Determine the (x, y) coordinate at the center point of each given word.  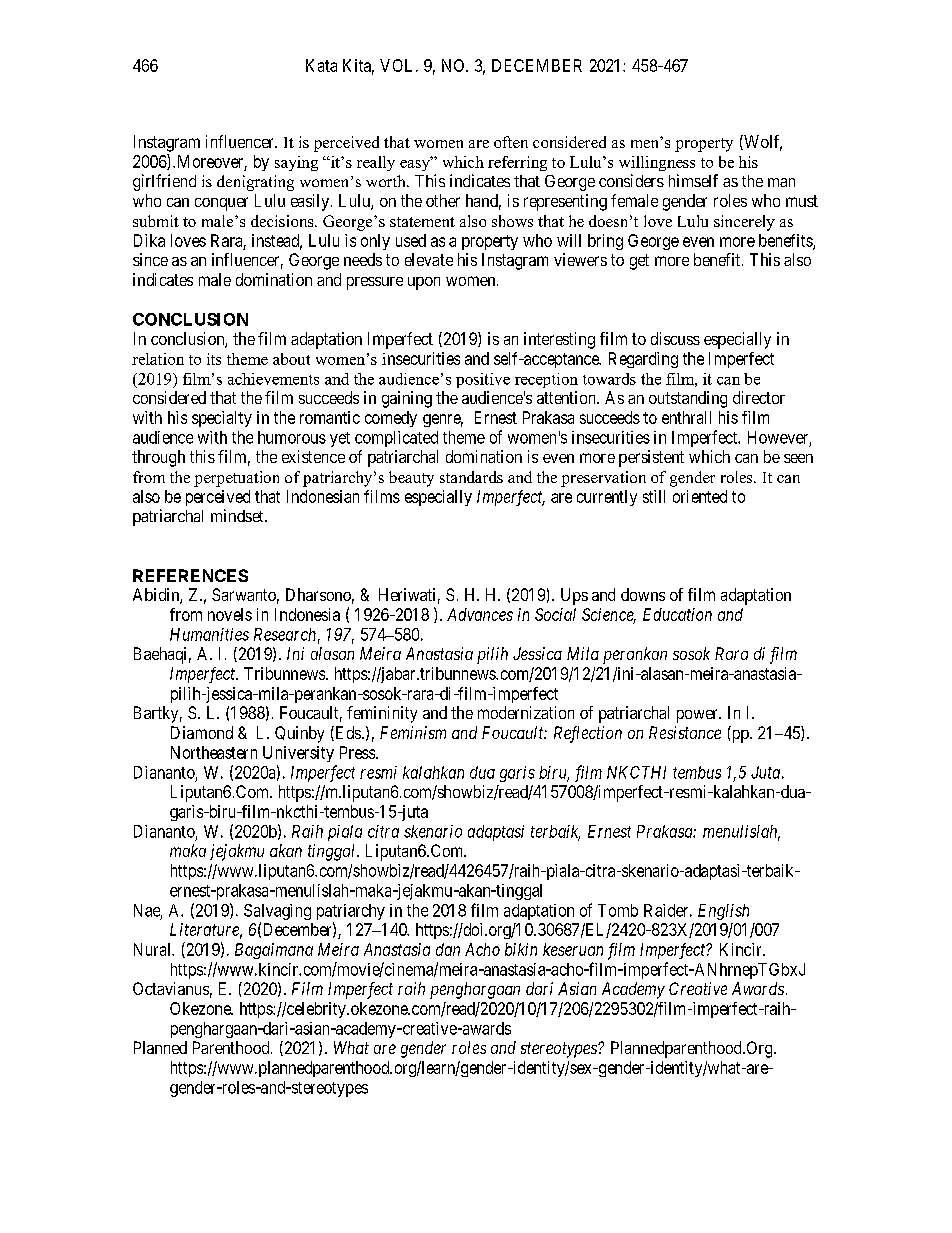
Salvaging (277, 913)
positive (483, 380)
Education (677, 614)
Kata (321, 65)
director (759, 397)
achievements (273, 379)
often (511, 142)
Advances (480, 614)
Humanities (209, 634)
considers (631, 180)
